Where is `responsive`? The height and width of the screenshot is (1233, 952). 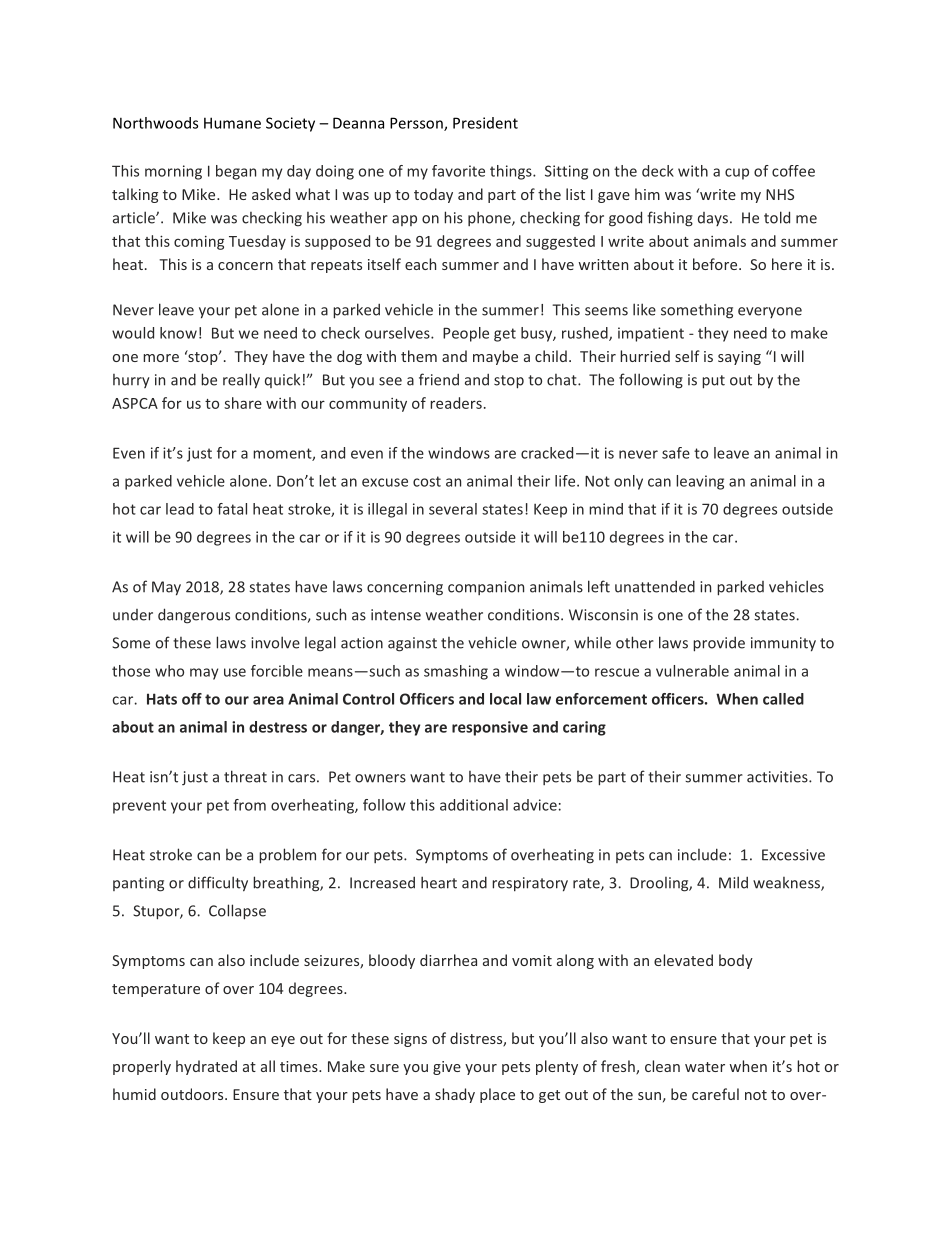
responsive is located at coordinates (490, 728).
